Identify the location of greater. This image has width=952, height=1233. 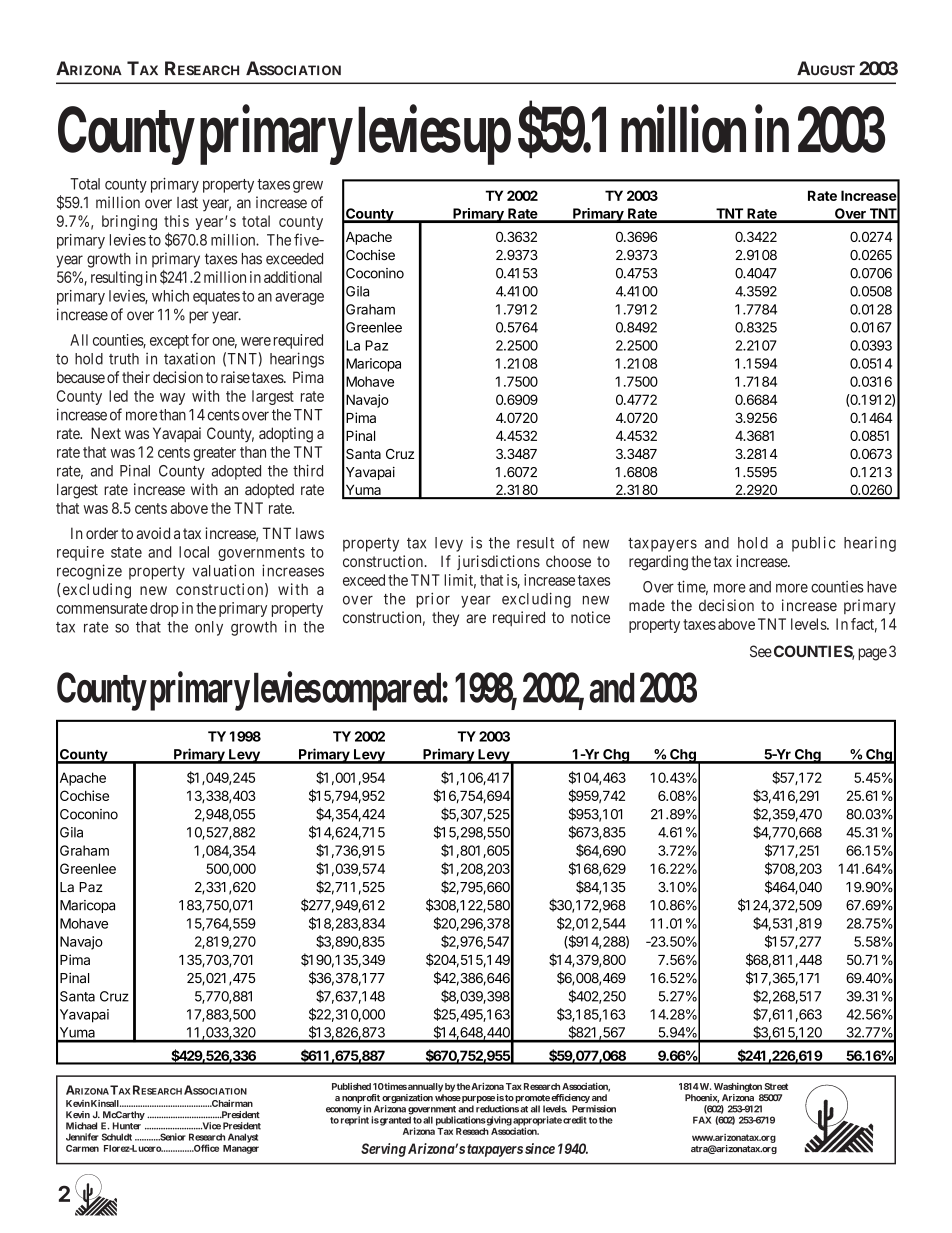
(214, 454).
